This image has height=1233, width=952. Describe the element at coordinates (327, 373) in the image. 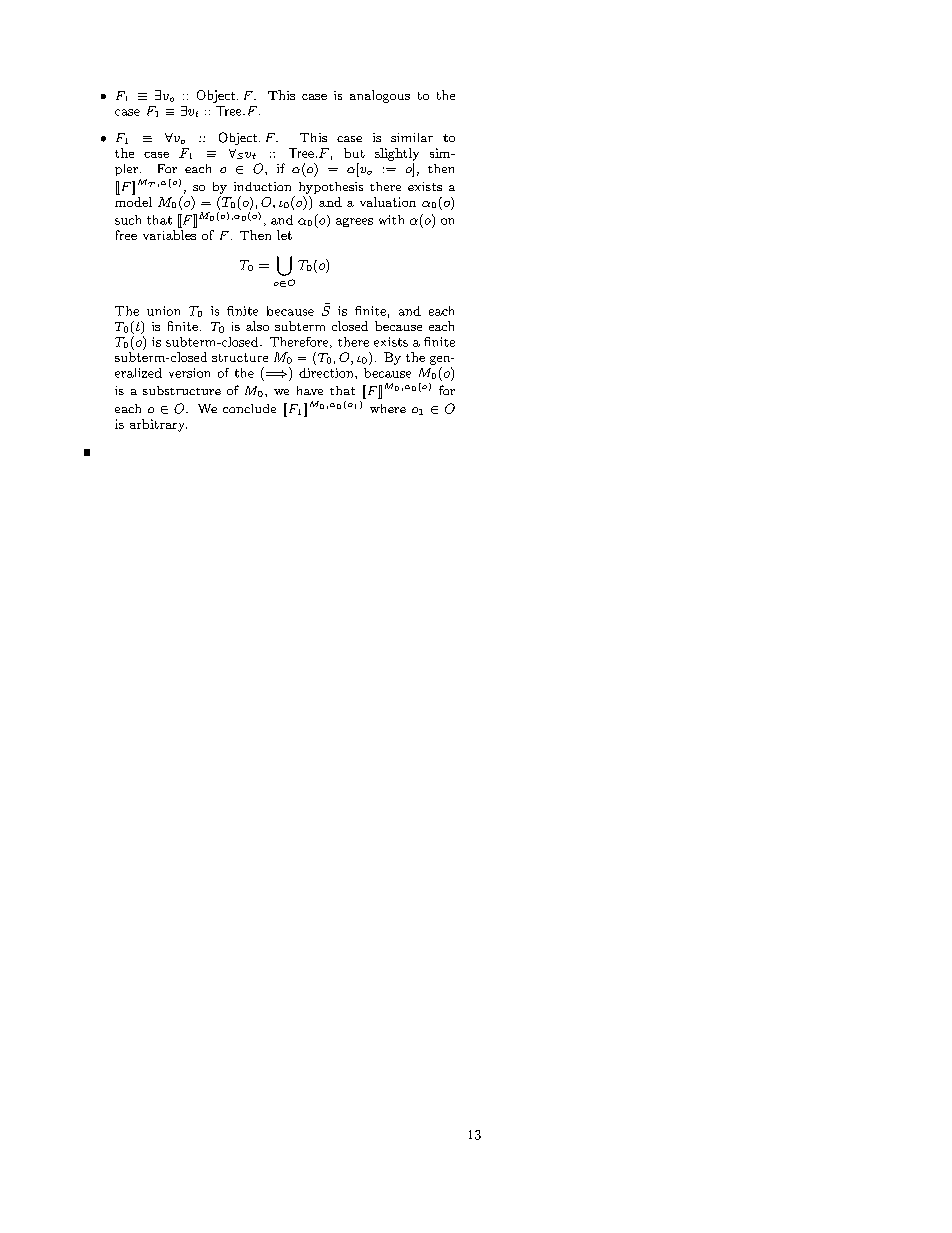

I see `direction` at that location.
